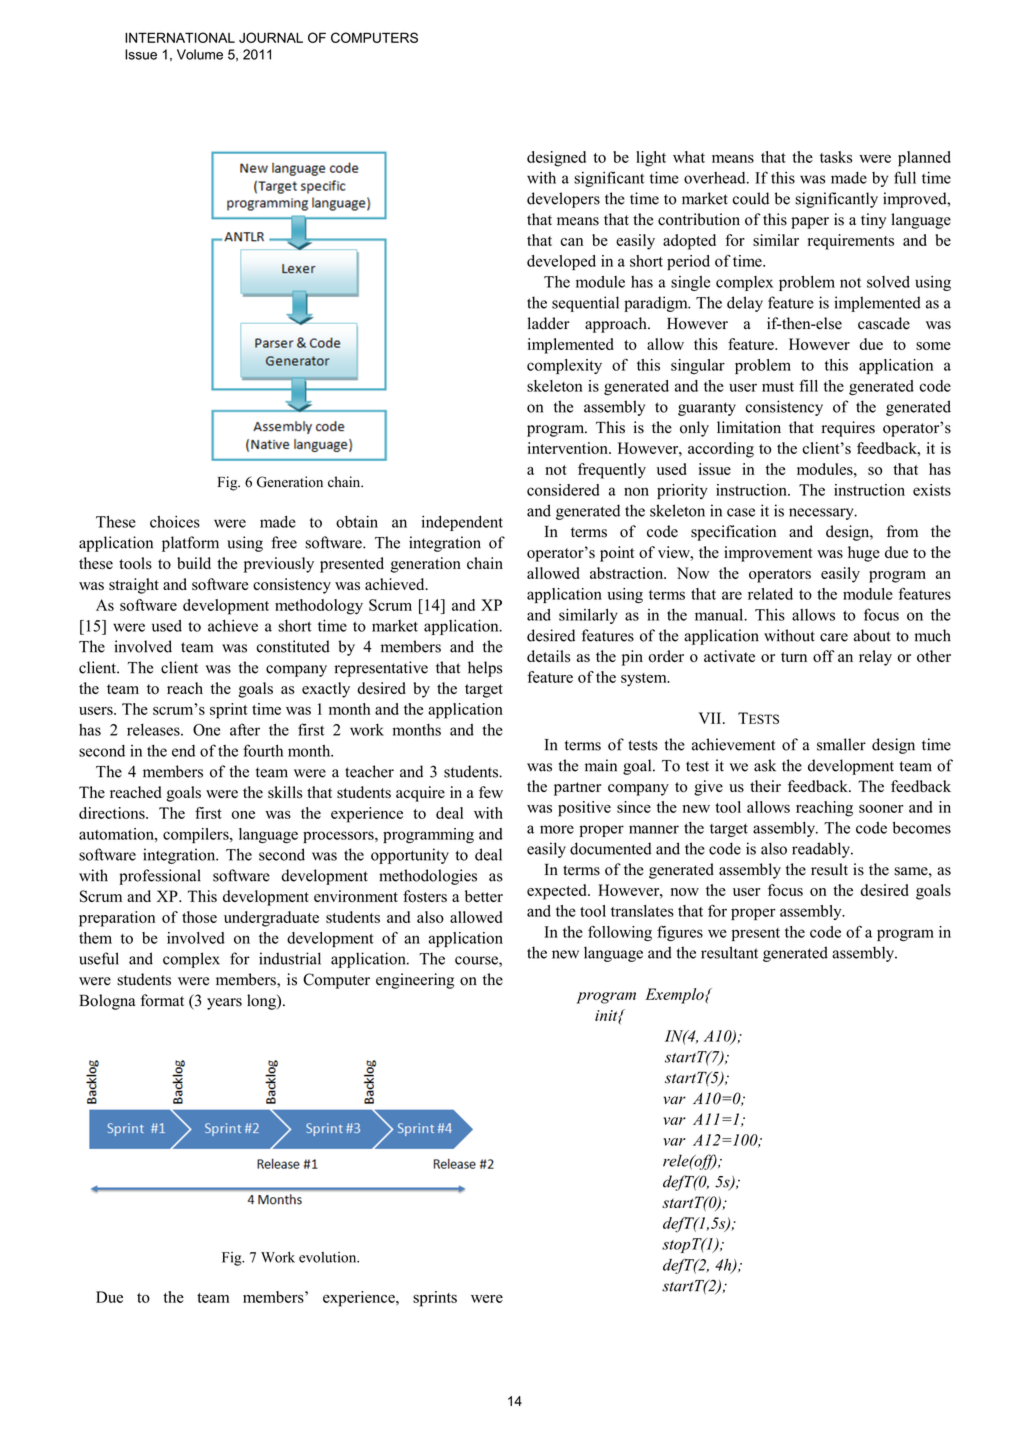 The width and height of the screenshot is (1029, 1456). What do you see at coordinates (651, 159) in the screenshot?
I see `light` at bounding box center [651, 159].
